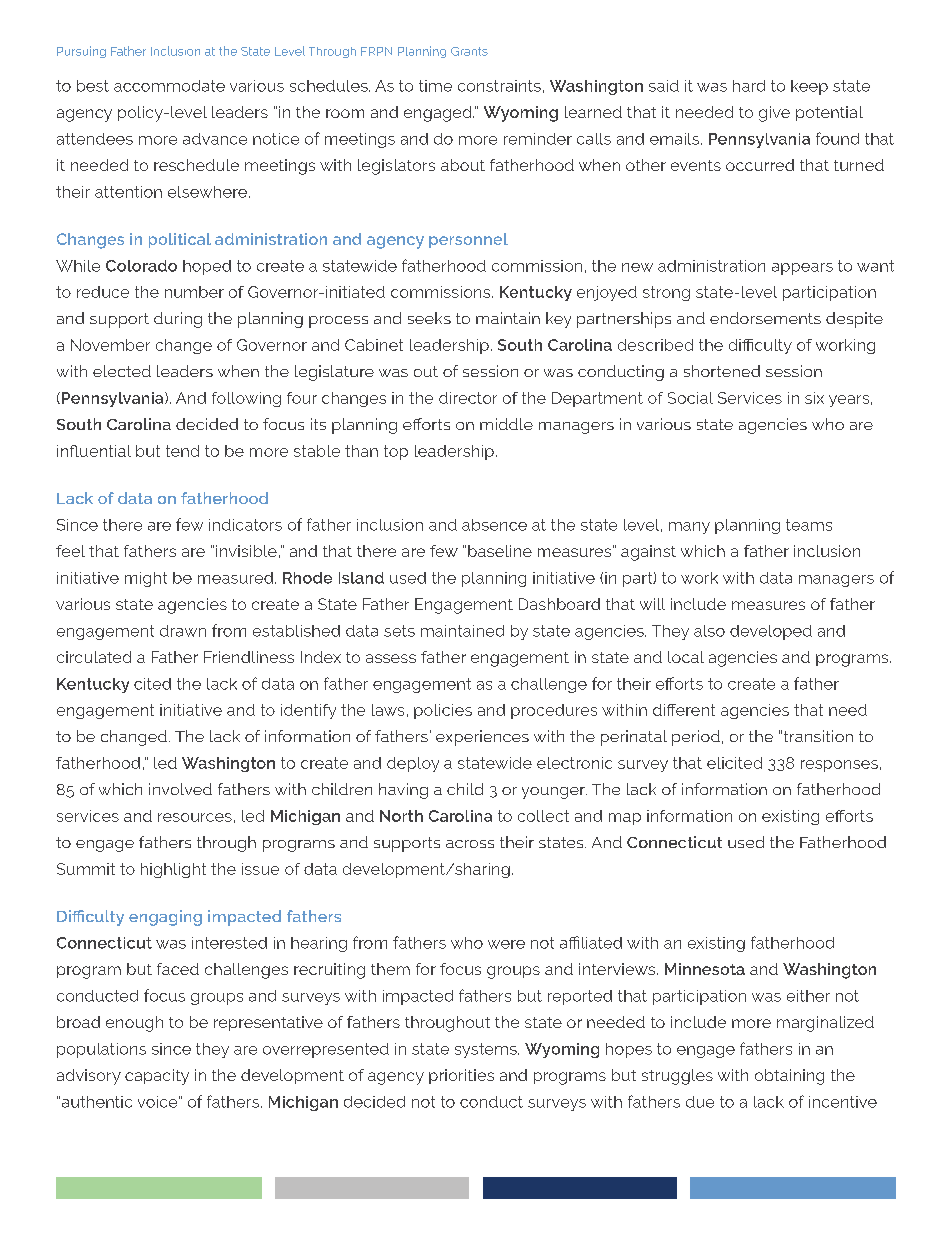 This screenshot has height=1233, width=952. Describe the element at coordinates (839, 766) in the screenshot. I see `responses` at that location.
